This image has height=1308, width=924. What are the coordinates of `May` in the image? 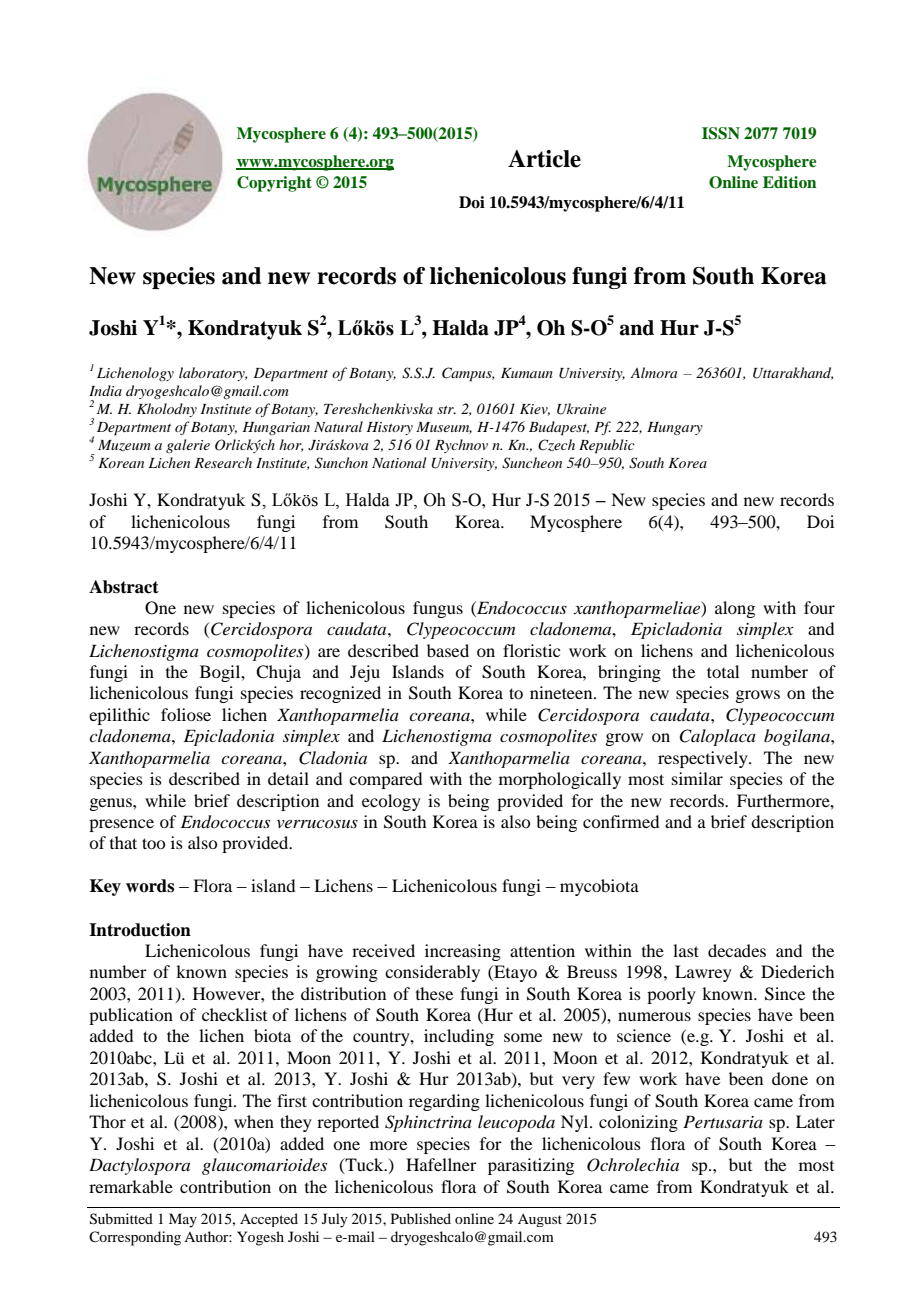 It's located at (183, 1220).
